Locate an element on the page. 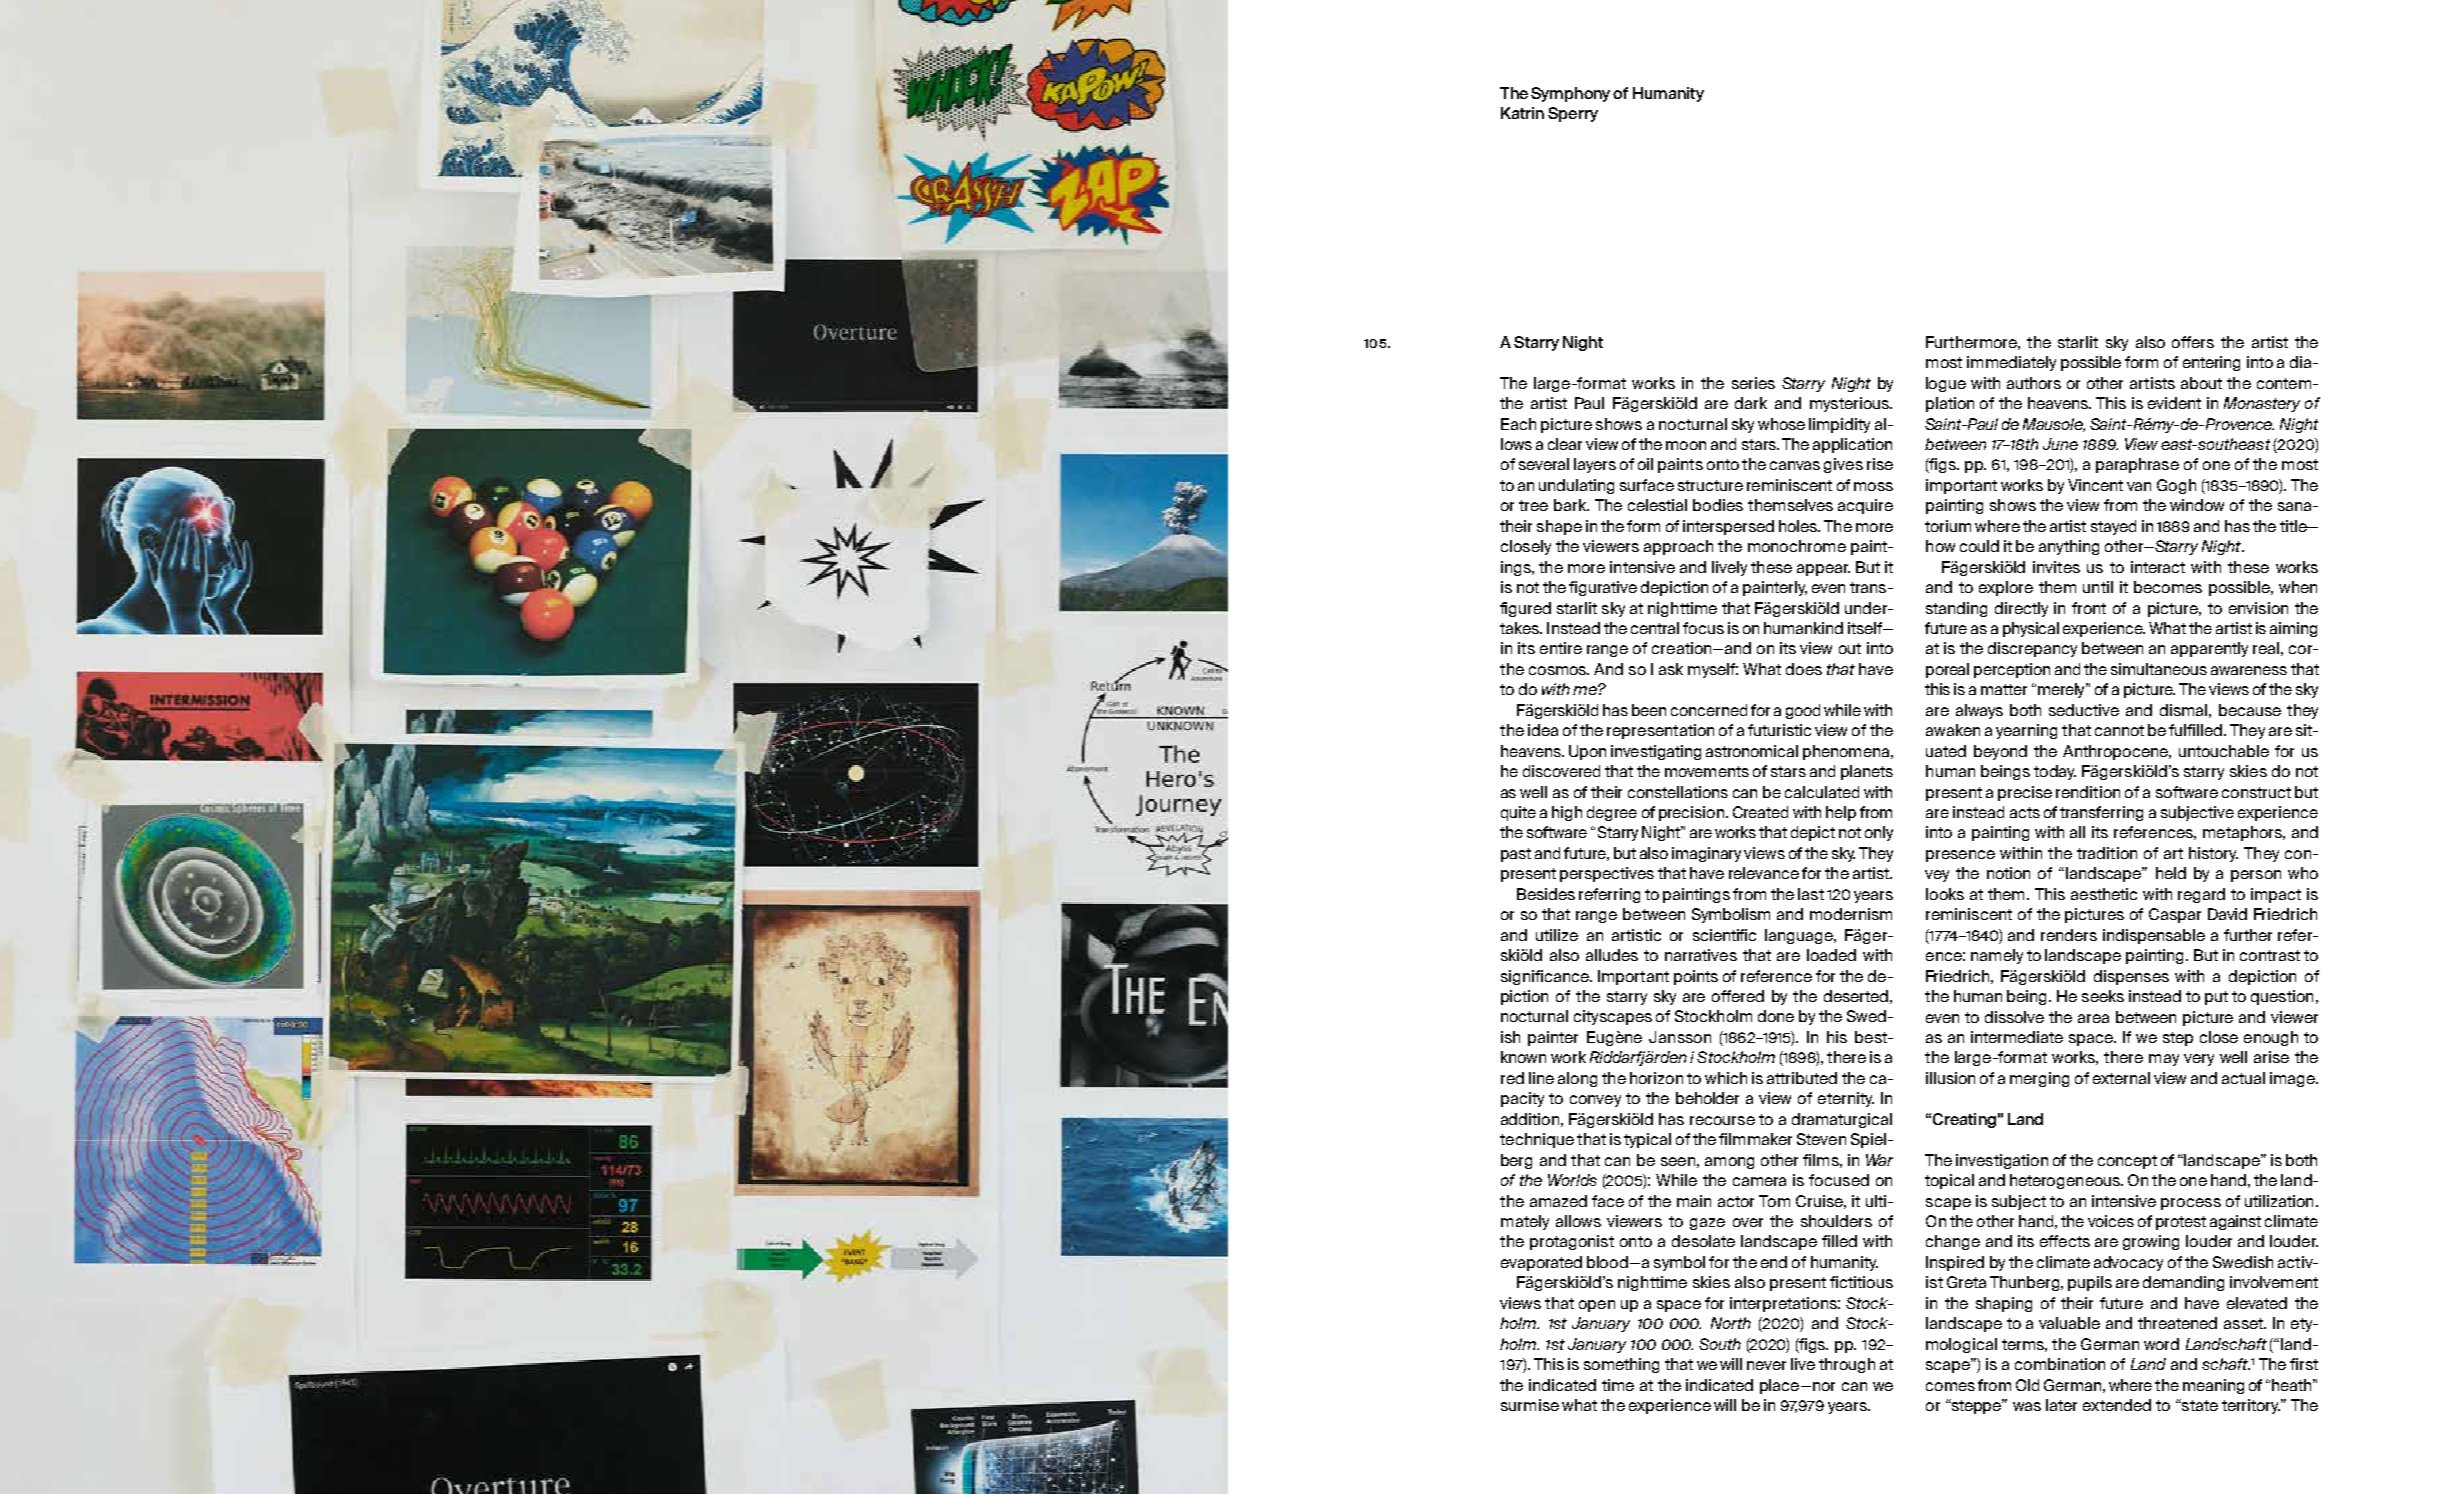 Image resolution: width=2455 pixels, height=1494 pixels. immediately is located at coordinates (2011, 363).
